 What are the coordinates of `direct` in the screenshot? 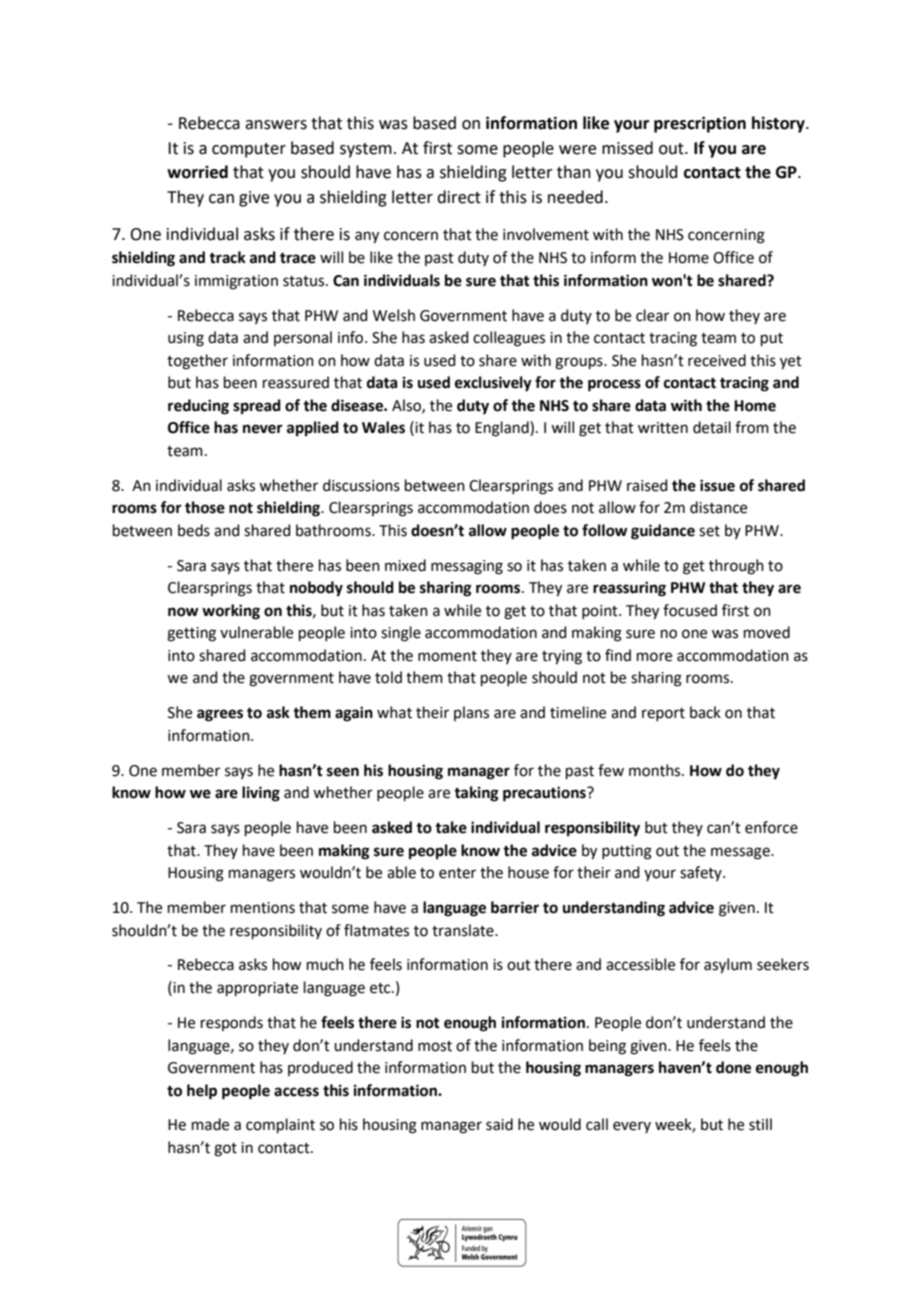 It's located at (459, 197).
